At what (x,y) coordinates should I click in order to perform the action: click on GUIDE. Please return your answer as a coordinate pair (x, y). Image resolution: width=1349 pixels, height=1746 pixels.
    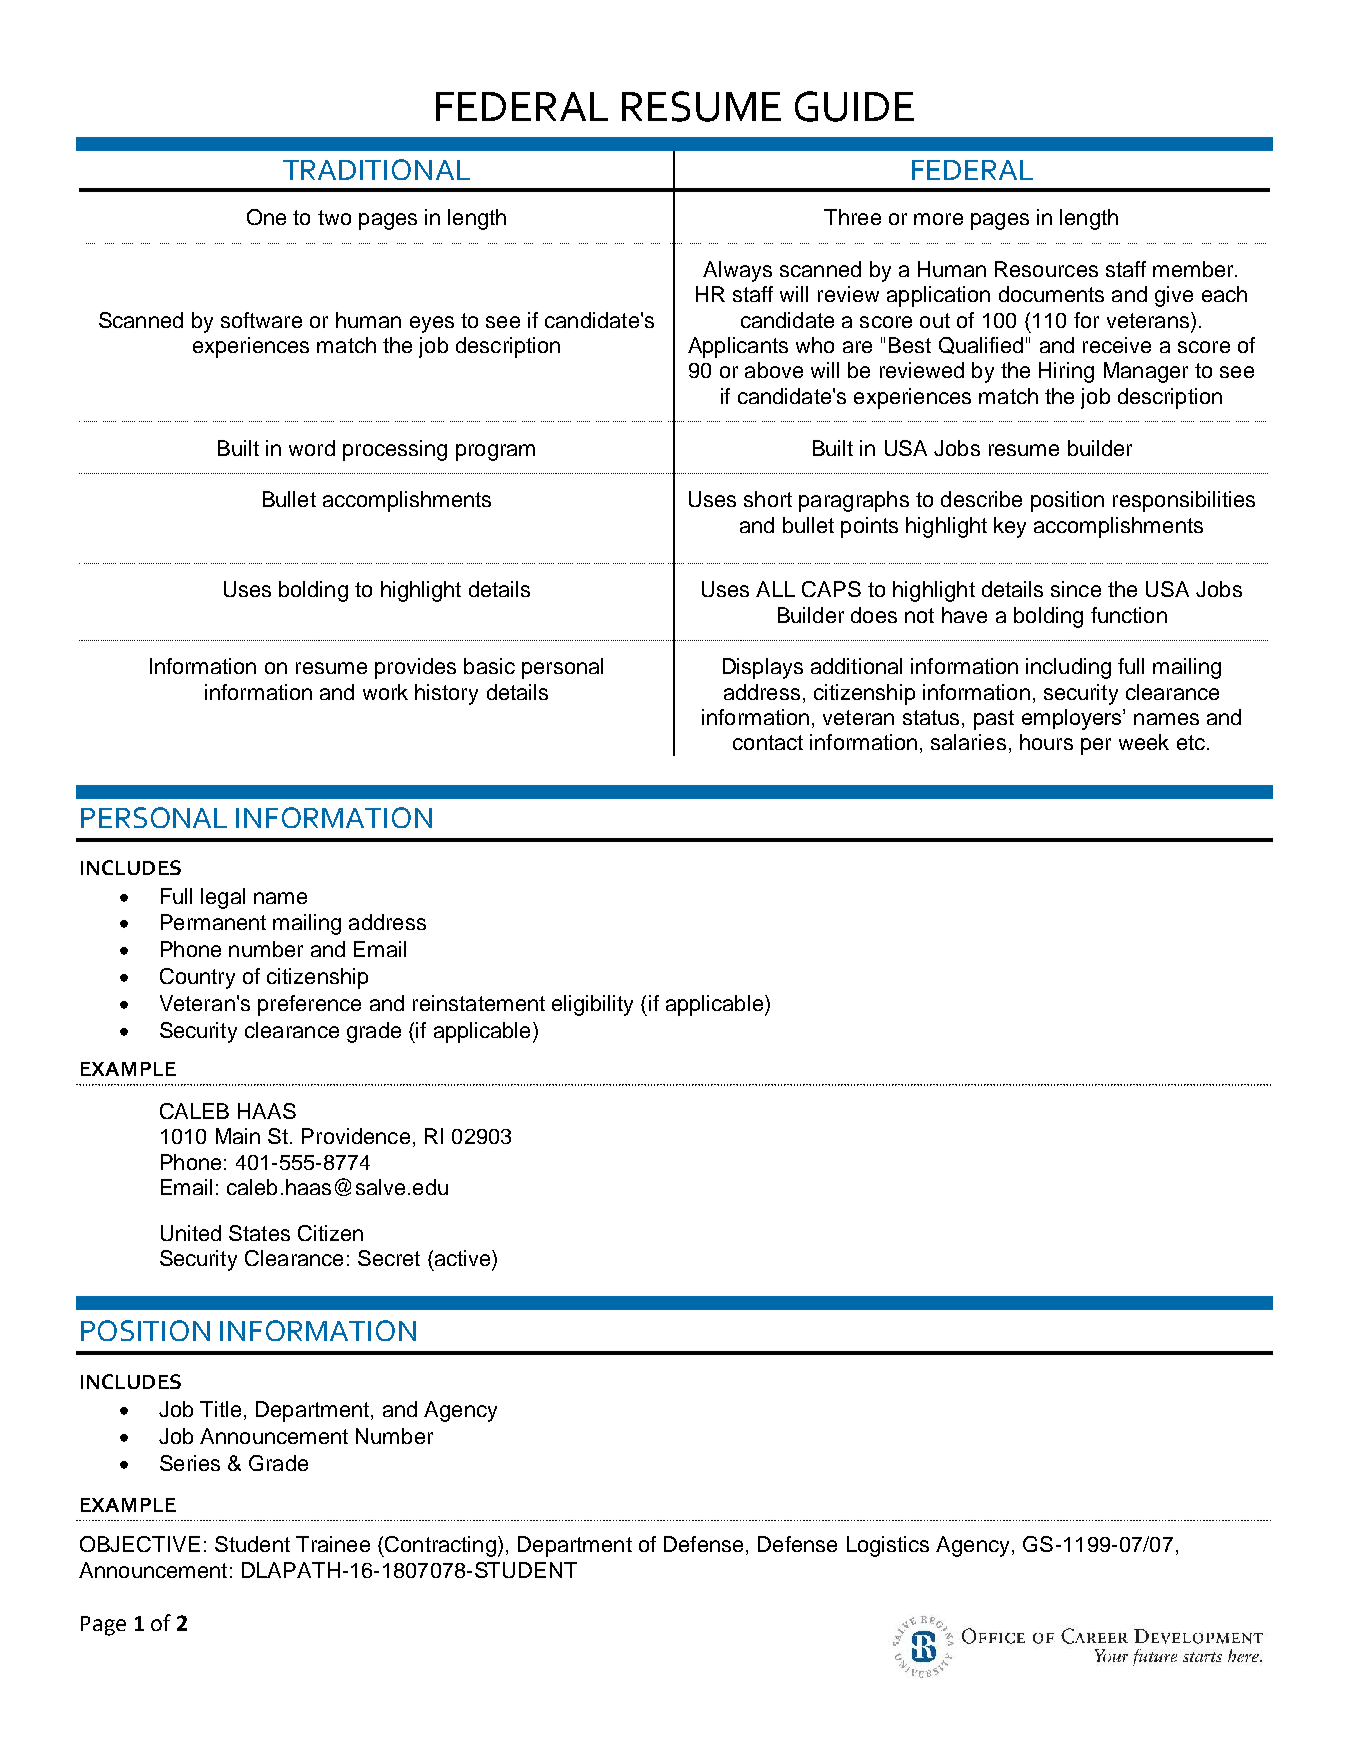
    Looking at the image, I should click on (854, 106).
